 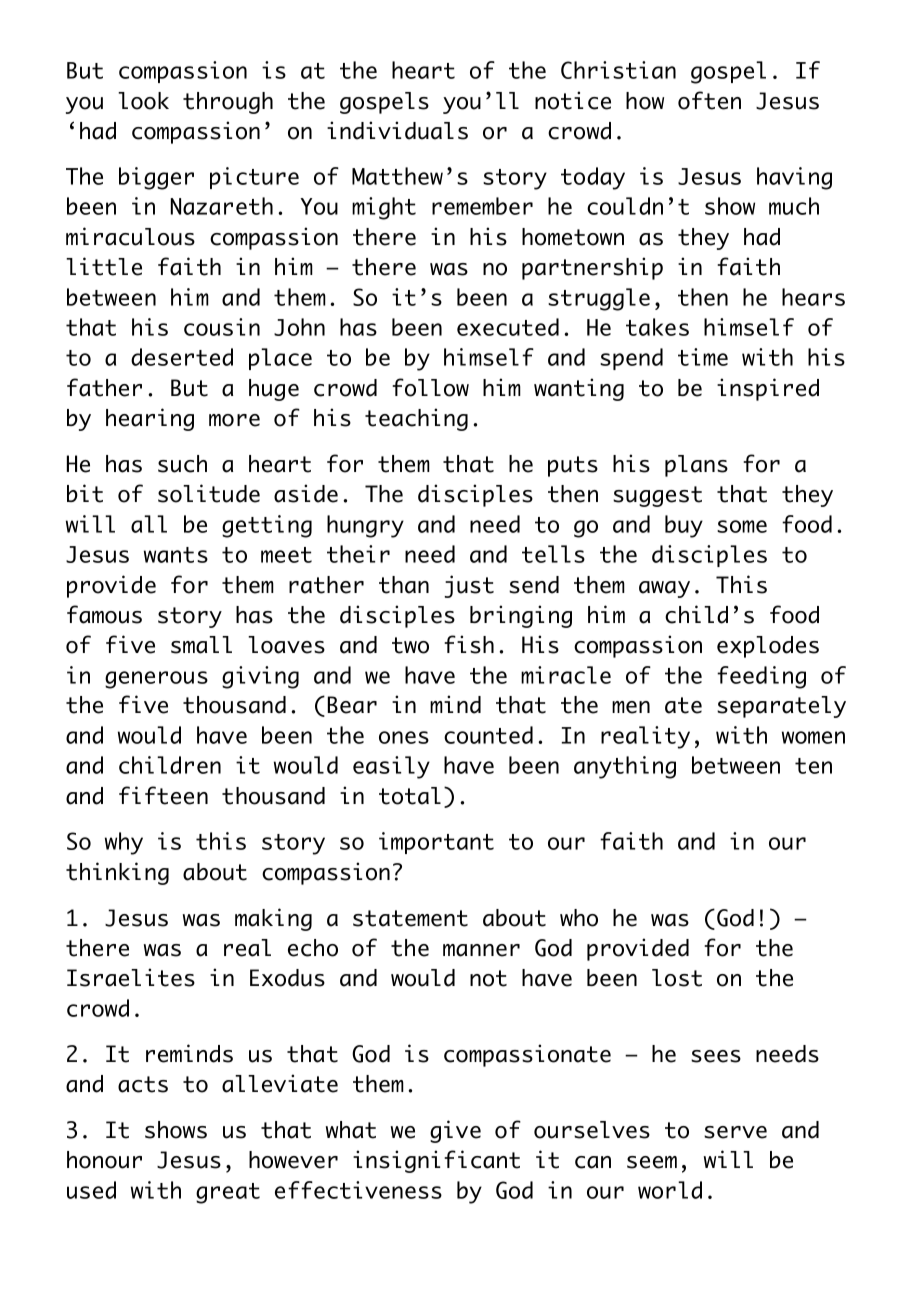 What do you see at coordinates (201, 645) in the screenshot?
I see `small` at bounding box center [201, 645].
